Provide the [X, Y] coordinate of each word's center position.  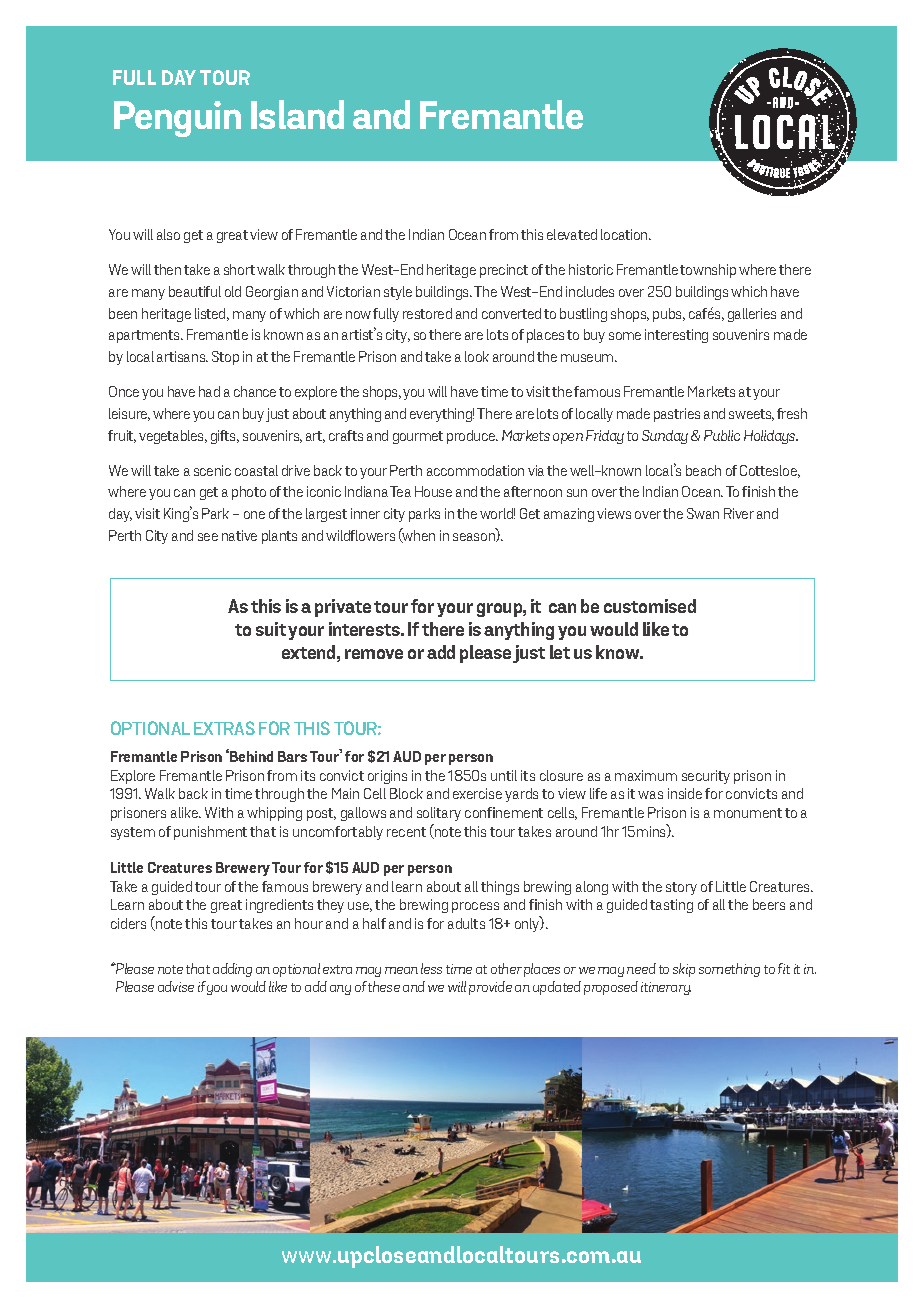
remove [374, 654]
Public [722, 435]
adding [232, 970]
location [625, 234]
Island [297, 114]
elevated [572, 234]
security [706, 777]
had [209, 391]
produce [472, 437]
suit [271, 629]
